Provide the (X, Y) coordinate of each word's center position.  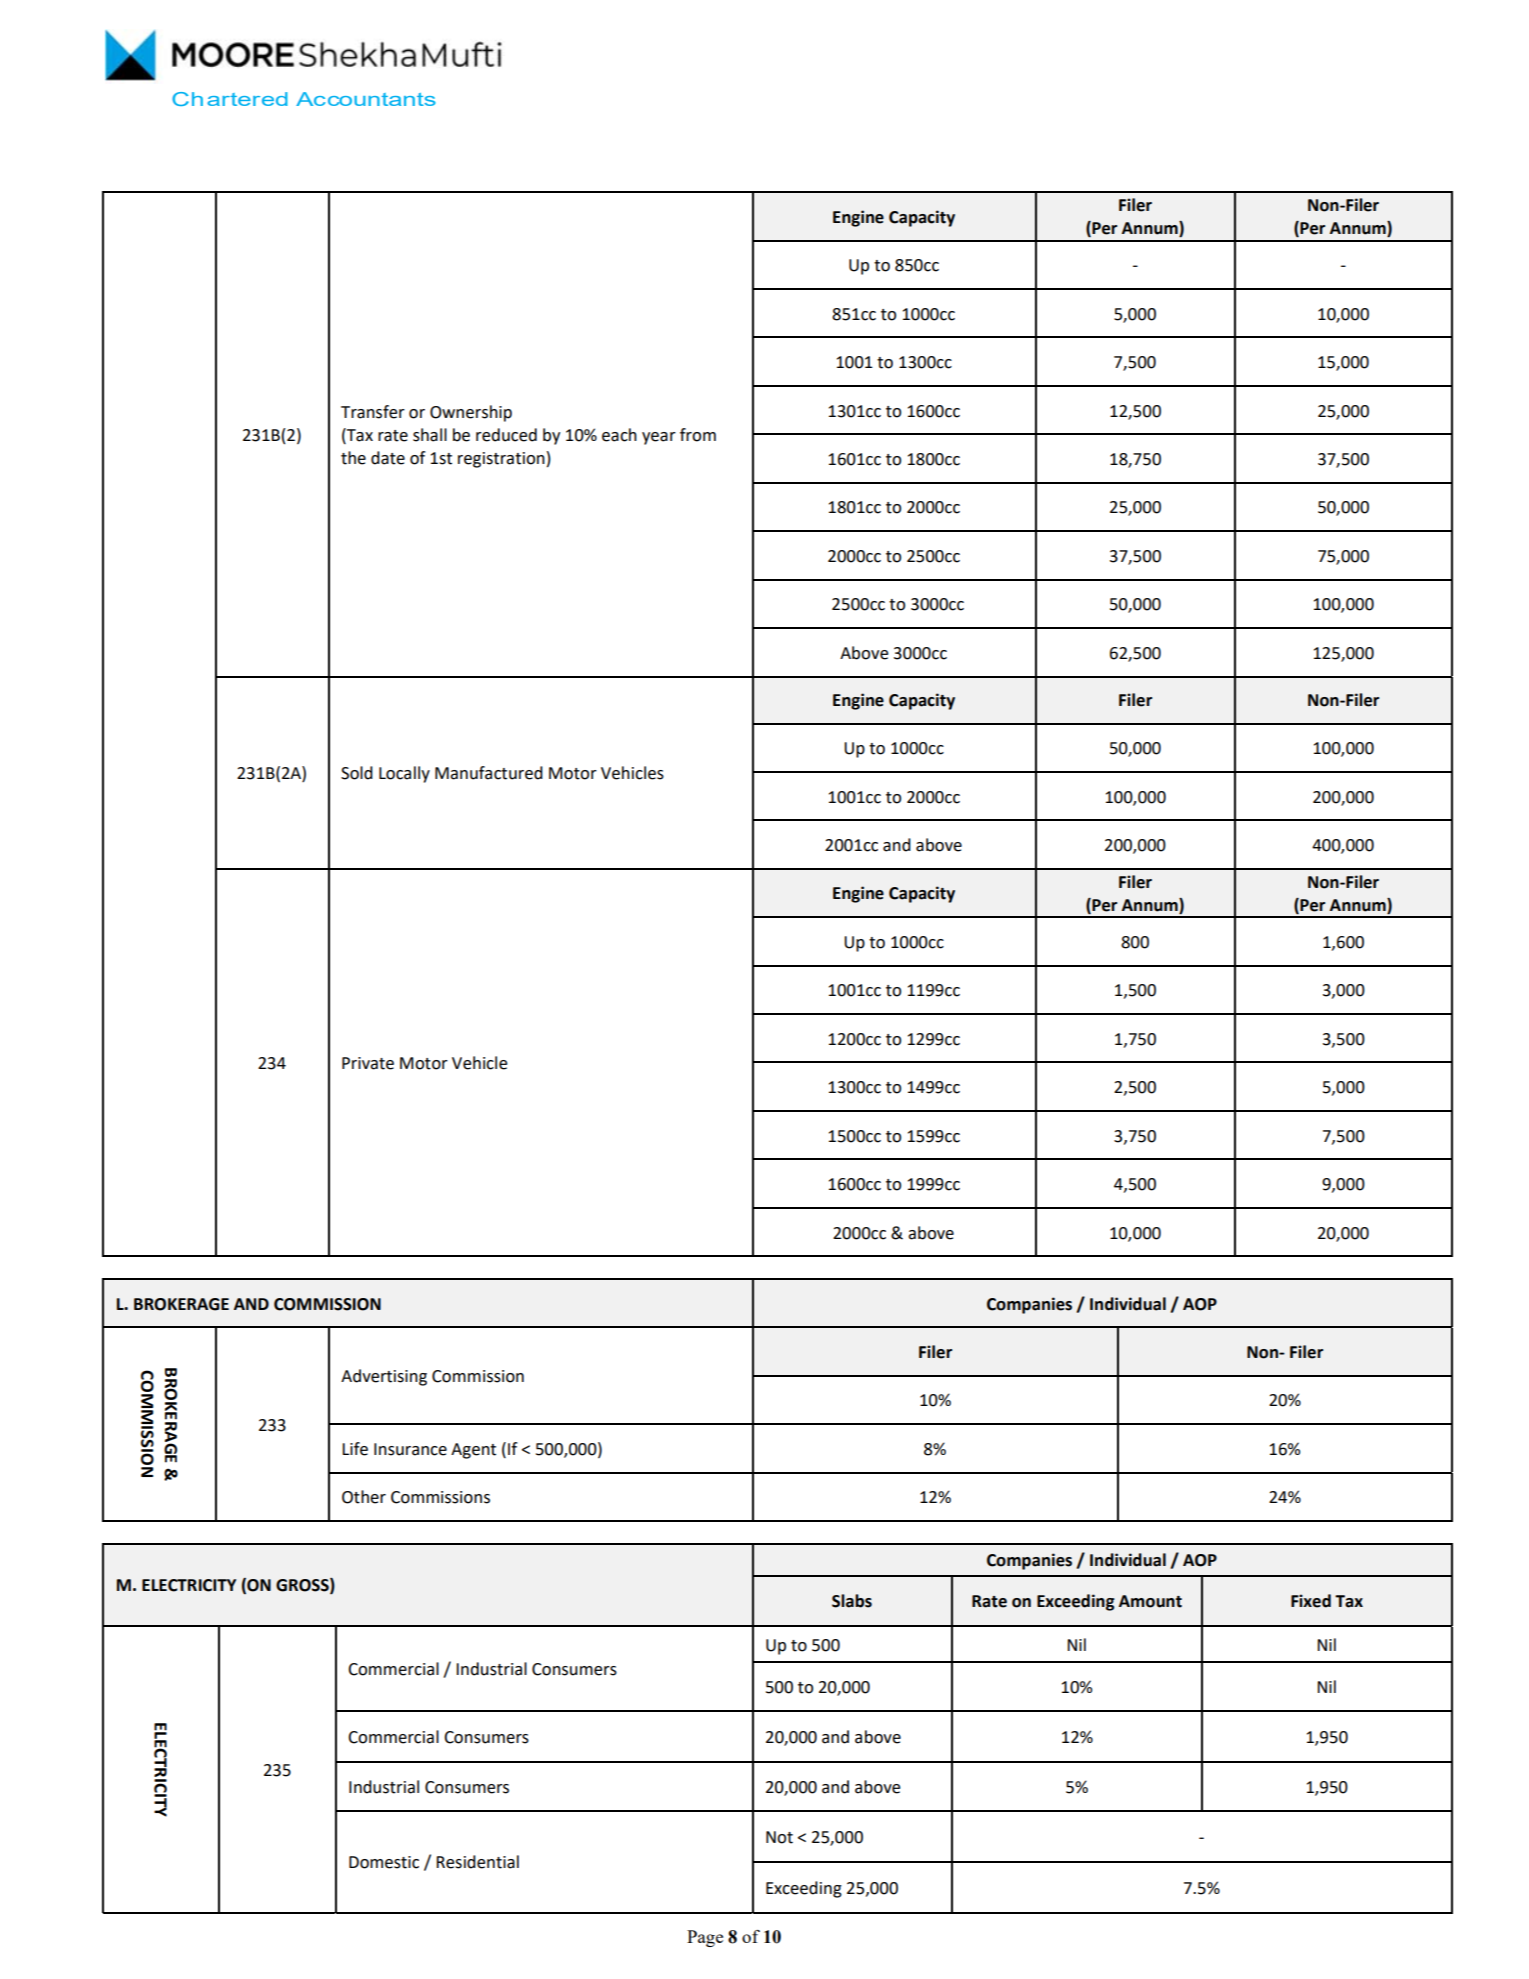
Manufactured (489, 773)
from (698, 435)
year (659, 438)
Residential (477, 1862)
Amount (1150, 1601)
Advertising (384, 1377)
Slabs (852, 1601)
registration (501, 460)
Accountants (366, 99)
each (619, 435)
